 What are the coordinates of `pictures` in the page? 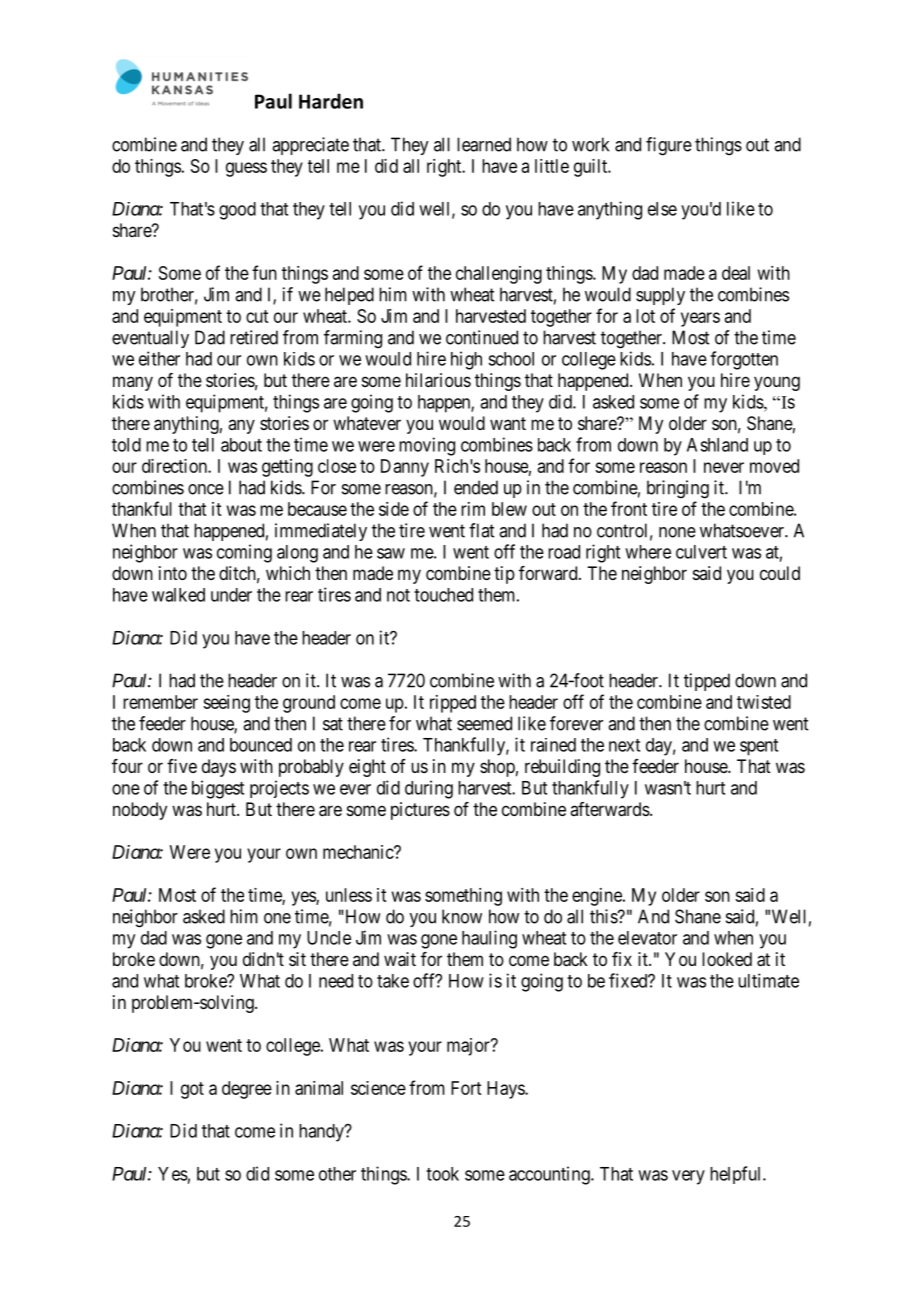 It's located at (420, 811).
